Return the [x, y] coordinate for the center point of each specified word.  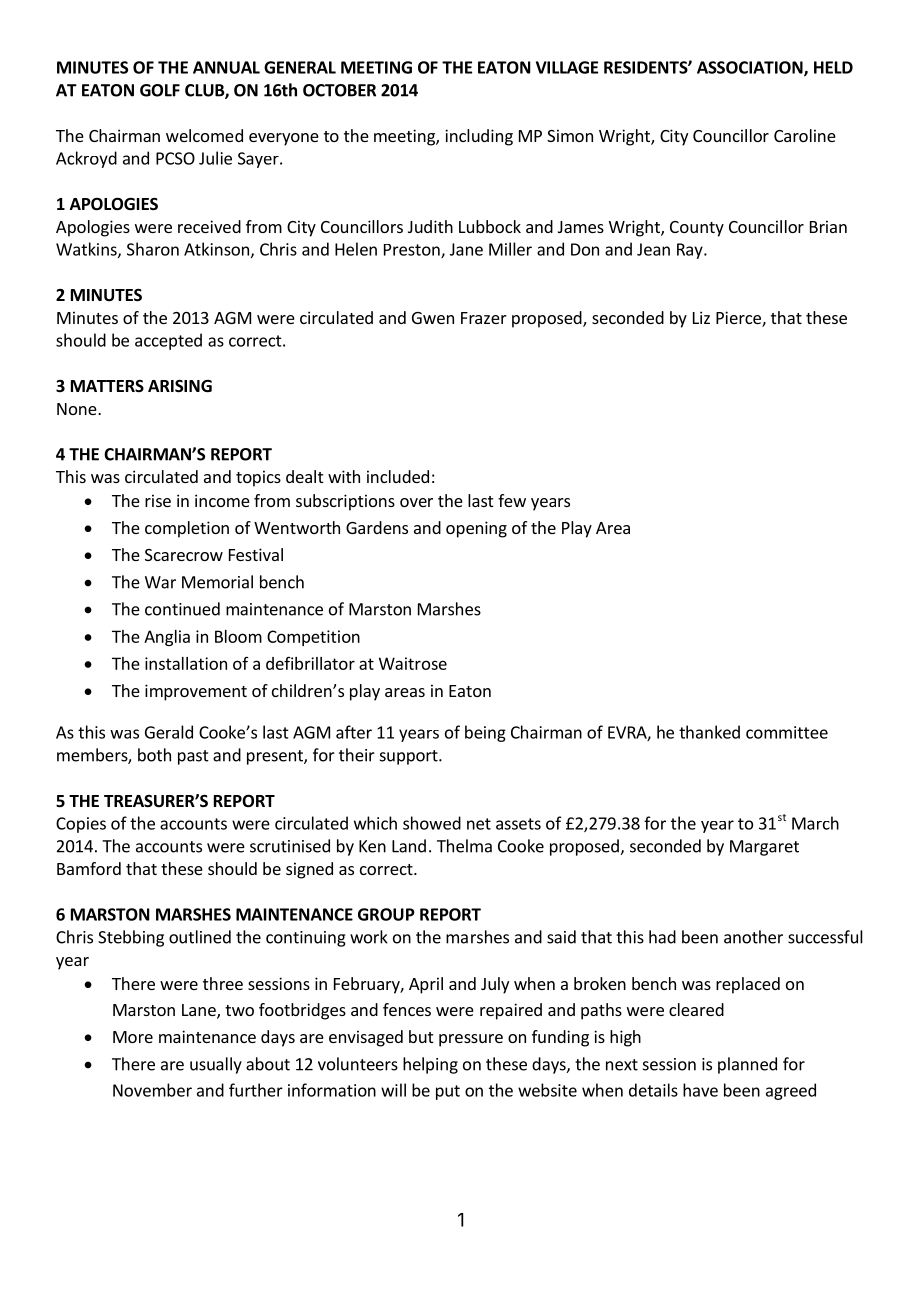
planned [747, 1065]
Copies [81, 825]
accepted [168, 341]
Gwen [433, 318]
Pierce [739, 319]
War [160, 582]
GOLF [160, 90]
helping [430, 1065]
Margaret [764, 848]
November [152, 1090]
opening [476, 529]
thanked [709, 732]
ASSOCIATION [751, 68]
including [479, 137]
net [479, 824]
